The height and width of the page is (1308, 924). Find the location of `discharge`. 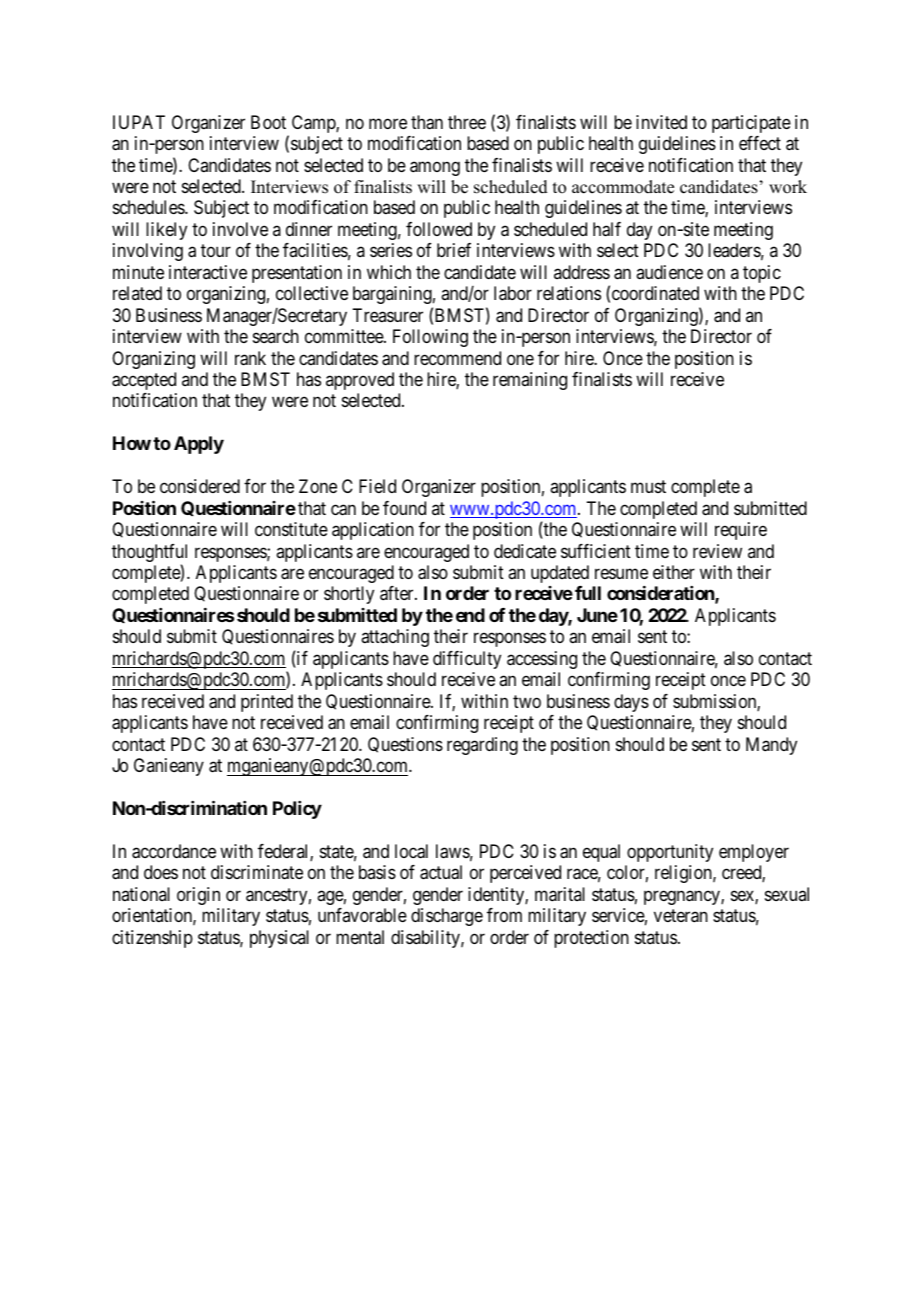

discharge is located at coordinates (447, 917).
